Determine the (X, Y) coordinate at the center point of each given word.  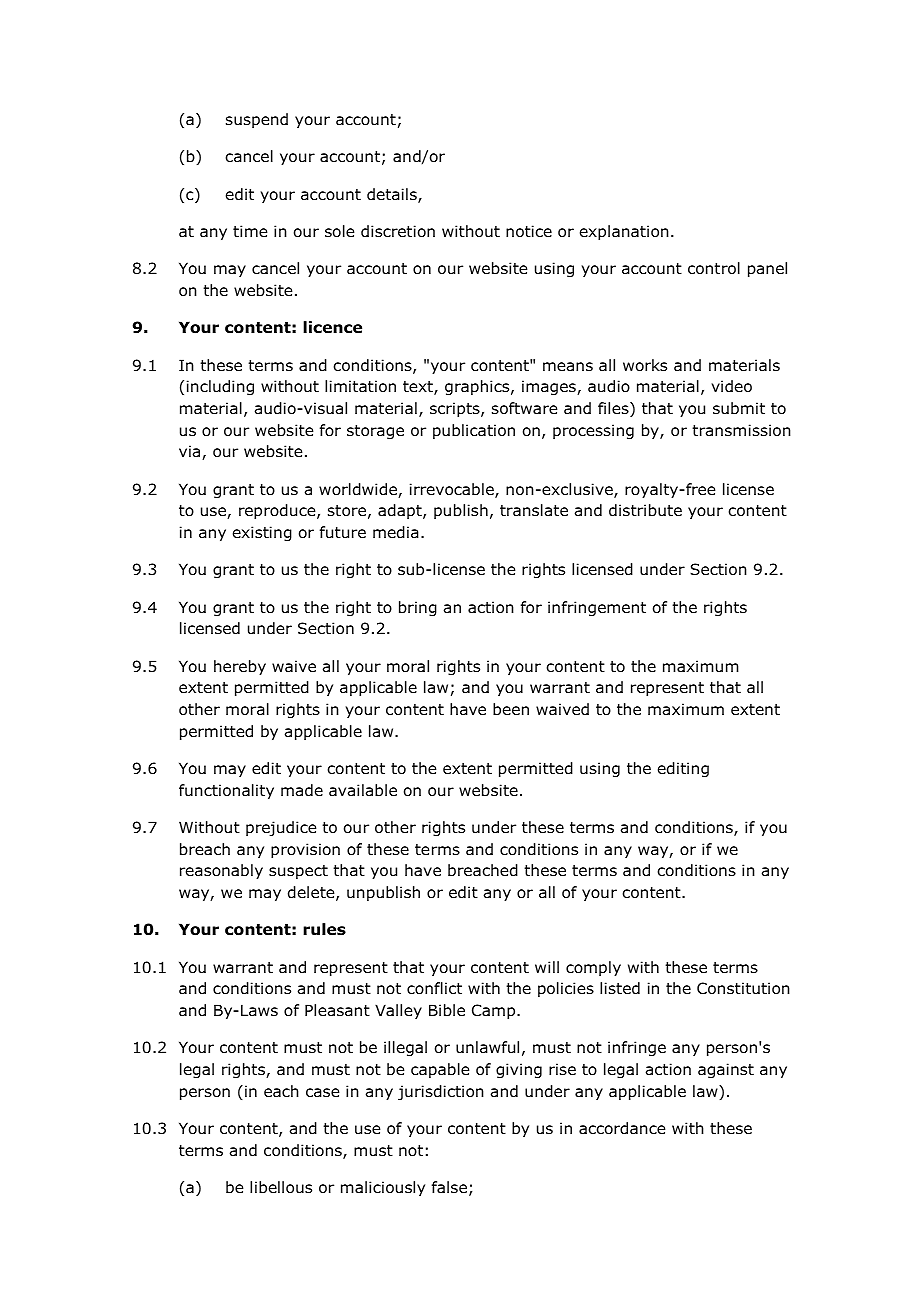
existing (262, 533)
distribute (645, 510)
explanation (624, 232)
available (363, 790)
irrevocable (453, 490)
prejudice (281, 828)
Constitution (743, 988)
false (449, 1187)
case (322, 1092)
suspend (257, 120)
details (393, 195)
